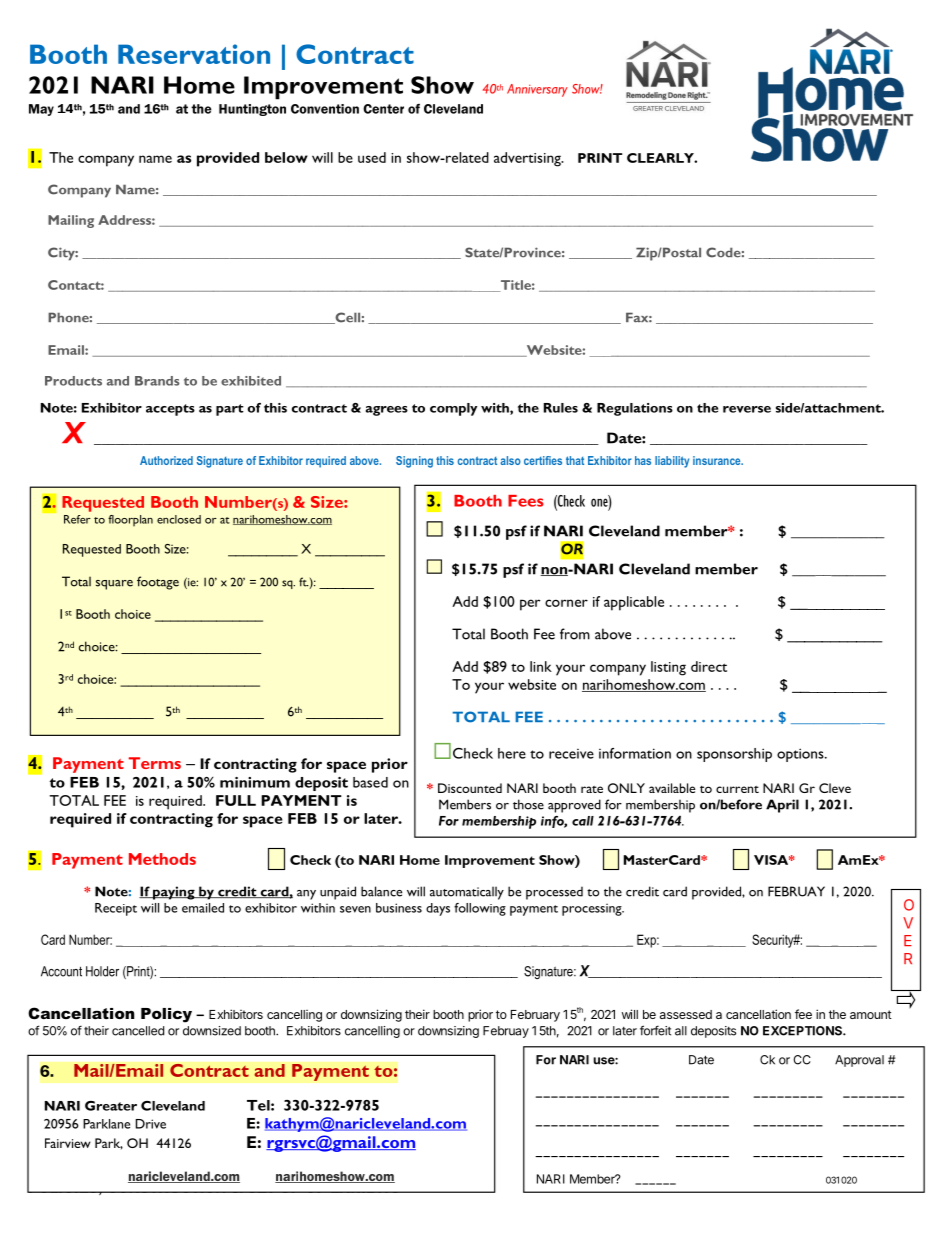  What do you see at coordinates (158, 583) in the screenshot?
I see `footage` at bounding box center [158, 583].
